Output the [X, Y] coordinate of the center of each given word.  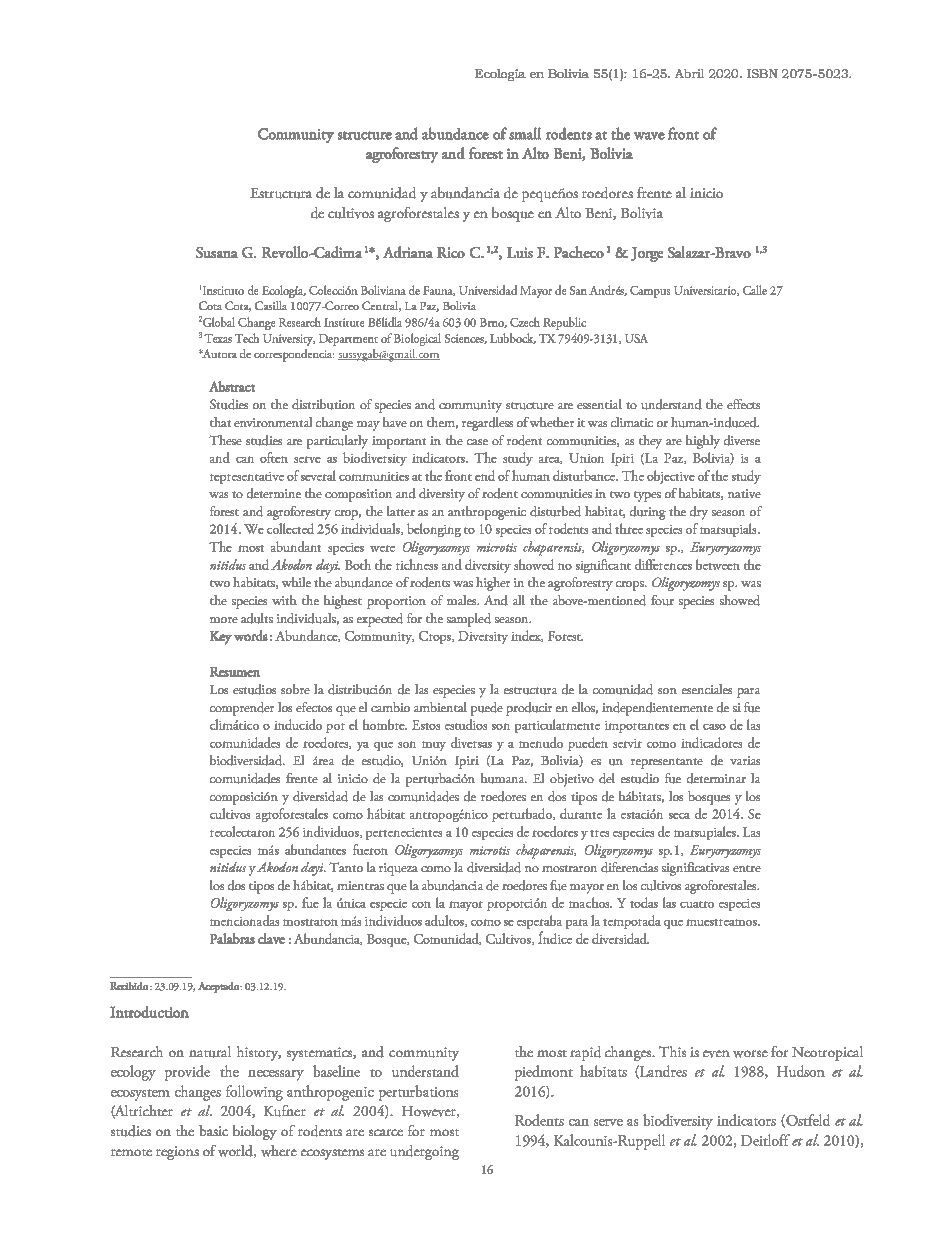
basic [213, 1130]
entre [747, 868]
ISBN [762, 73]
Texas [218, 338]
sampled [469, 620]
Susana [217, 252]
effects [743, 404]
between [718, 564]
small [525, 133]
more [224, 620]
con [421, 904]
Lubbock [513, 338]
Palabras [232, 938]
